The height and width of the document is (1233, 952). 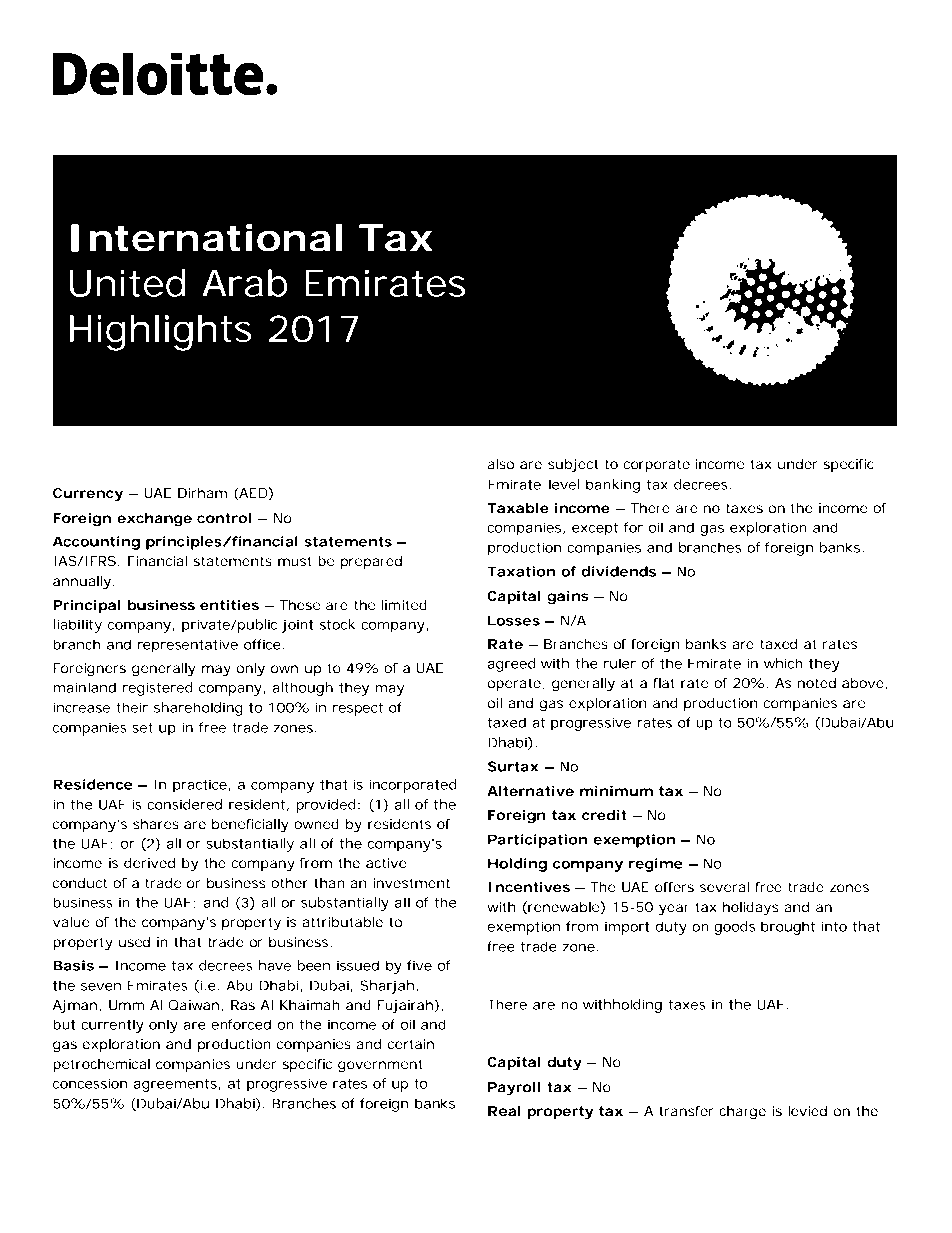 What do you see at coordinates (817, 683) in the document?
I see `noted` at bounding box center [817, 683].
